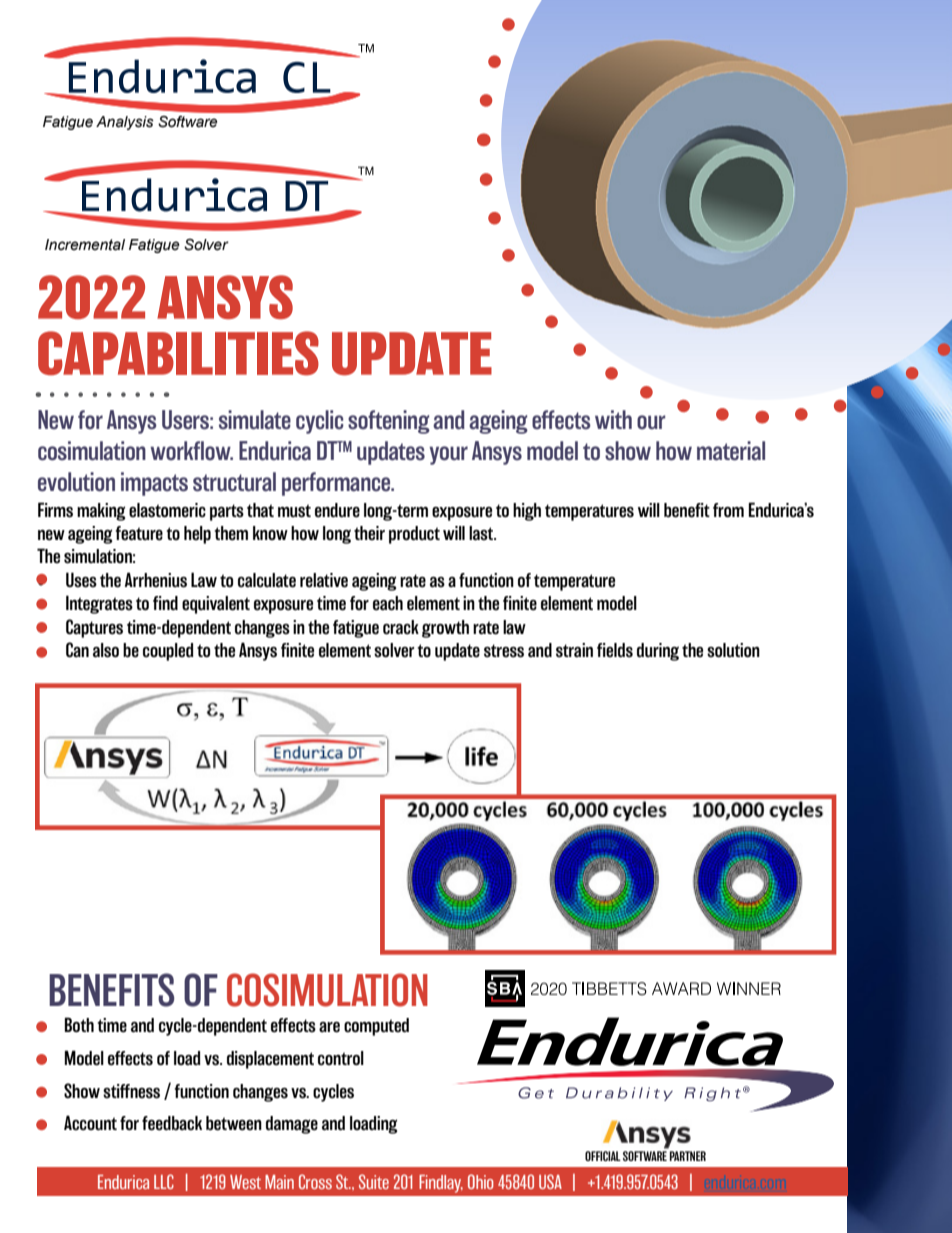 The image size is (952, 1233). What do you see at coordinates (374, 1181) in the image?
I see `Suite` at bounding box center [374, 1181].
